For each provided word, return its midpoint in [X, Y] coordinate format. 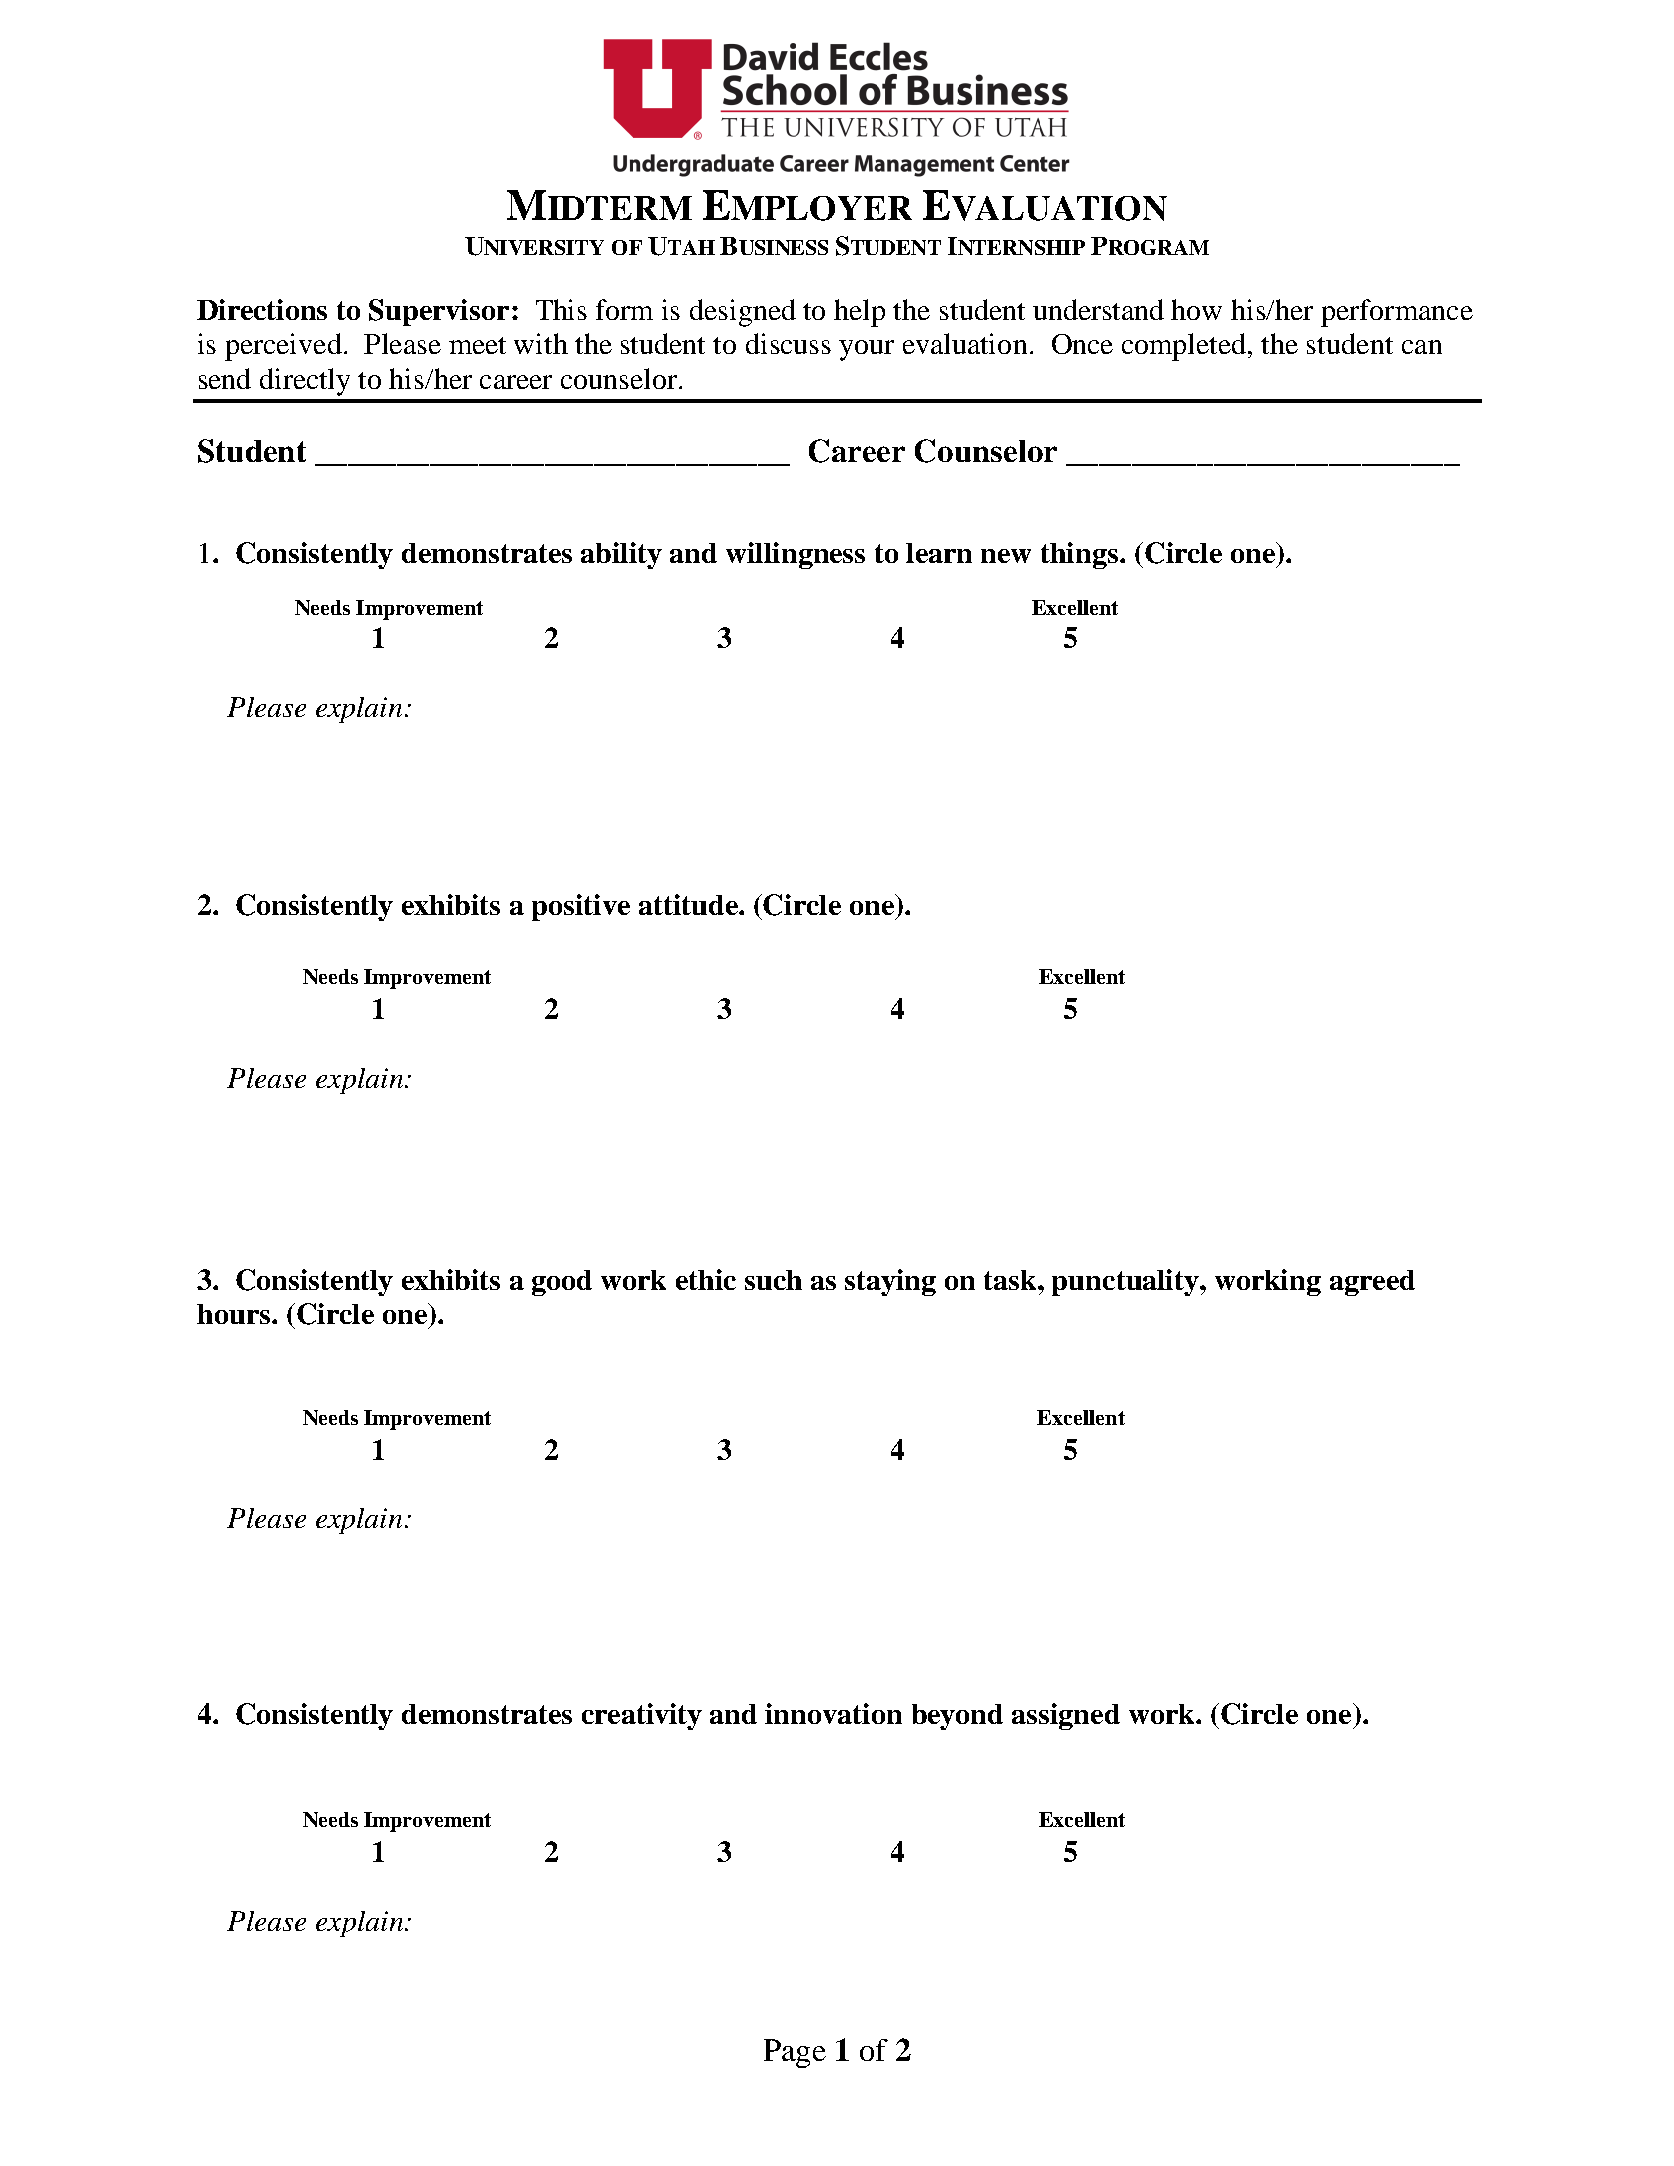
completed [1185, 347]
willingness [795, 555]
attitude [689, 904]
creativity [642, 1716]
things [1079, 555]
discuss [788, 343]
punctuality [1126, 1282]
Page [795, 2053]
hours [233, 1314]
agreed [1372, 1283]
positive [581, 907]
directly [305, 382]
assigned [1066, 1716]
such [773, 1280]
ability [621, 555]
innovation [833, 1713]
